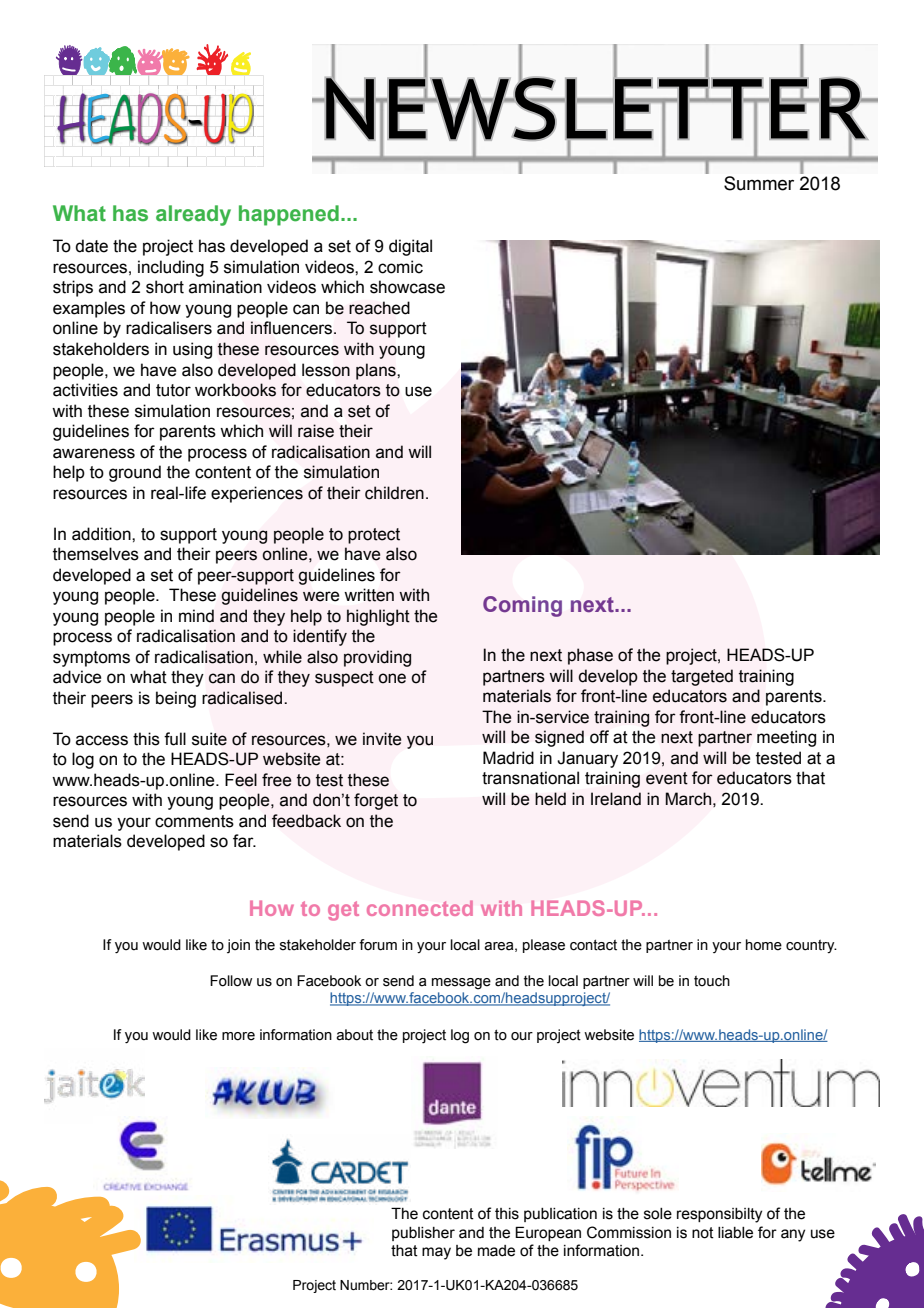  Describe the element at coordinates (176, 699) in the screenshot. I see `being` at that location.
